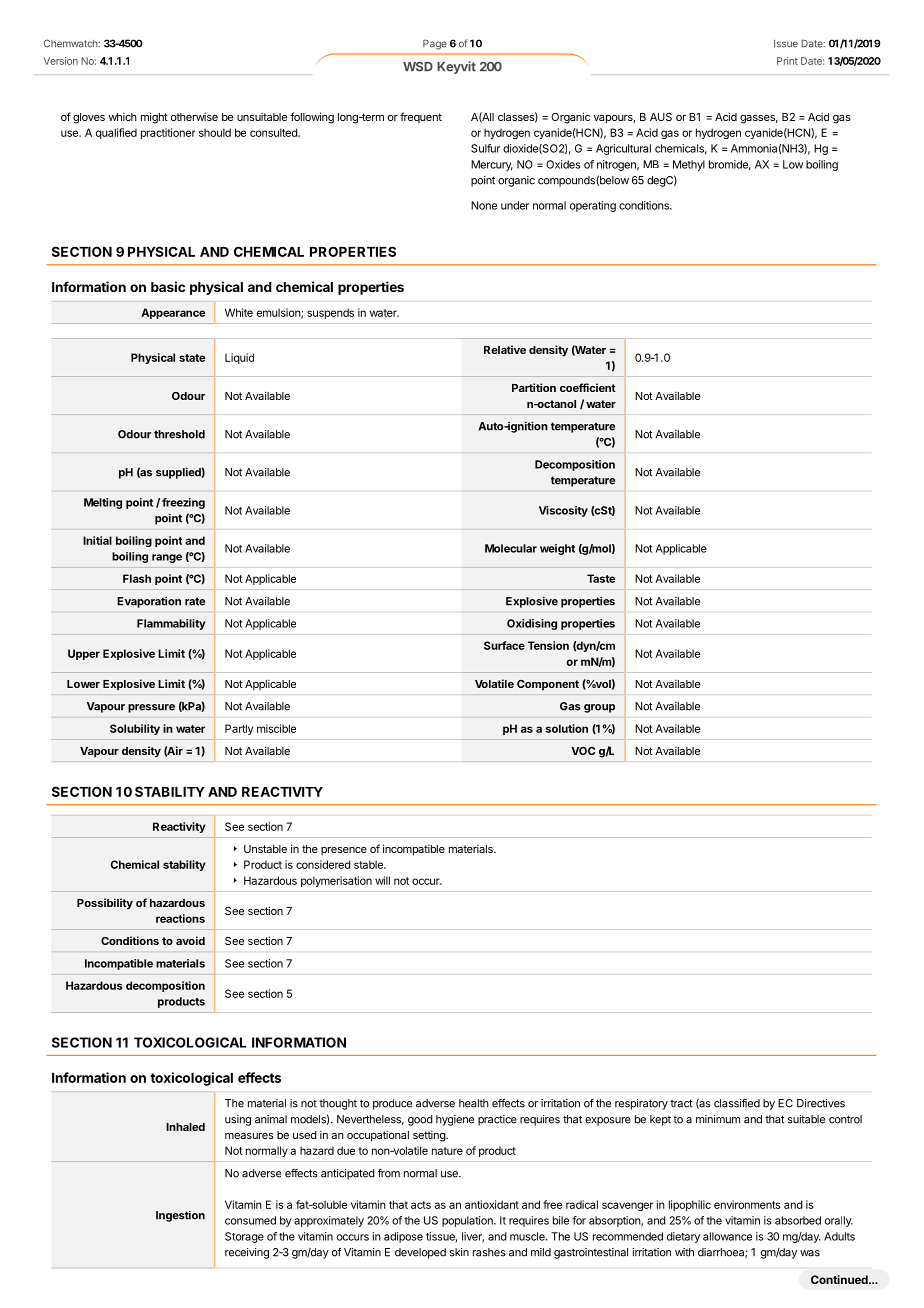  I want to click on Page, so click(435, 44).
